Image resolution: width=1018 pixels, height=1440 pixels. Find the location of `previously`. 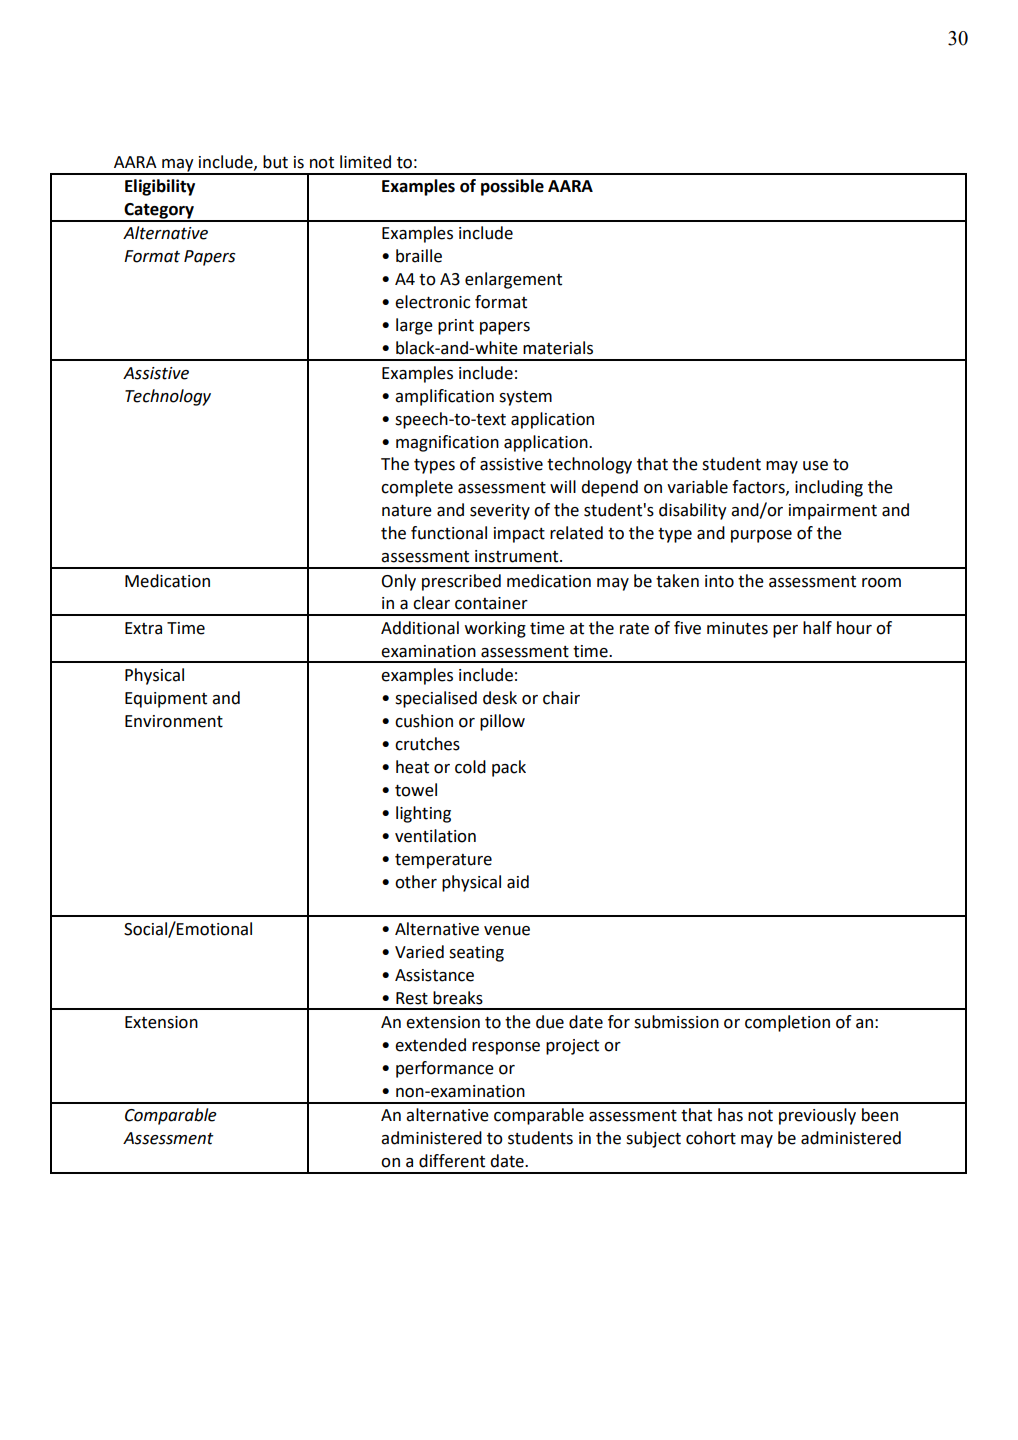

previously is located at coordinates (817, 1116).
